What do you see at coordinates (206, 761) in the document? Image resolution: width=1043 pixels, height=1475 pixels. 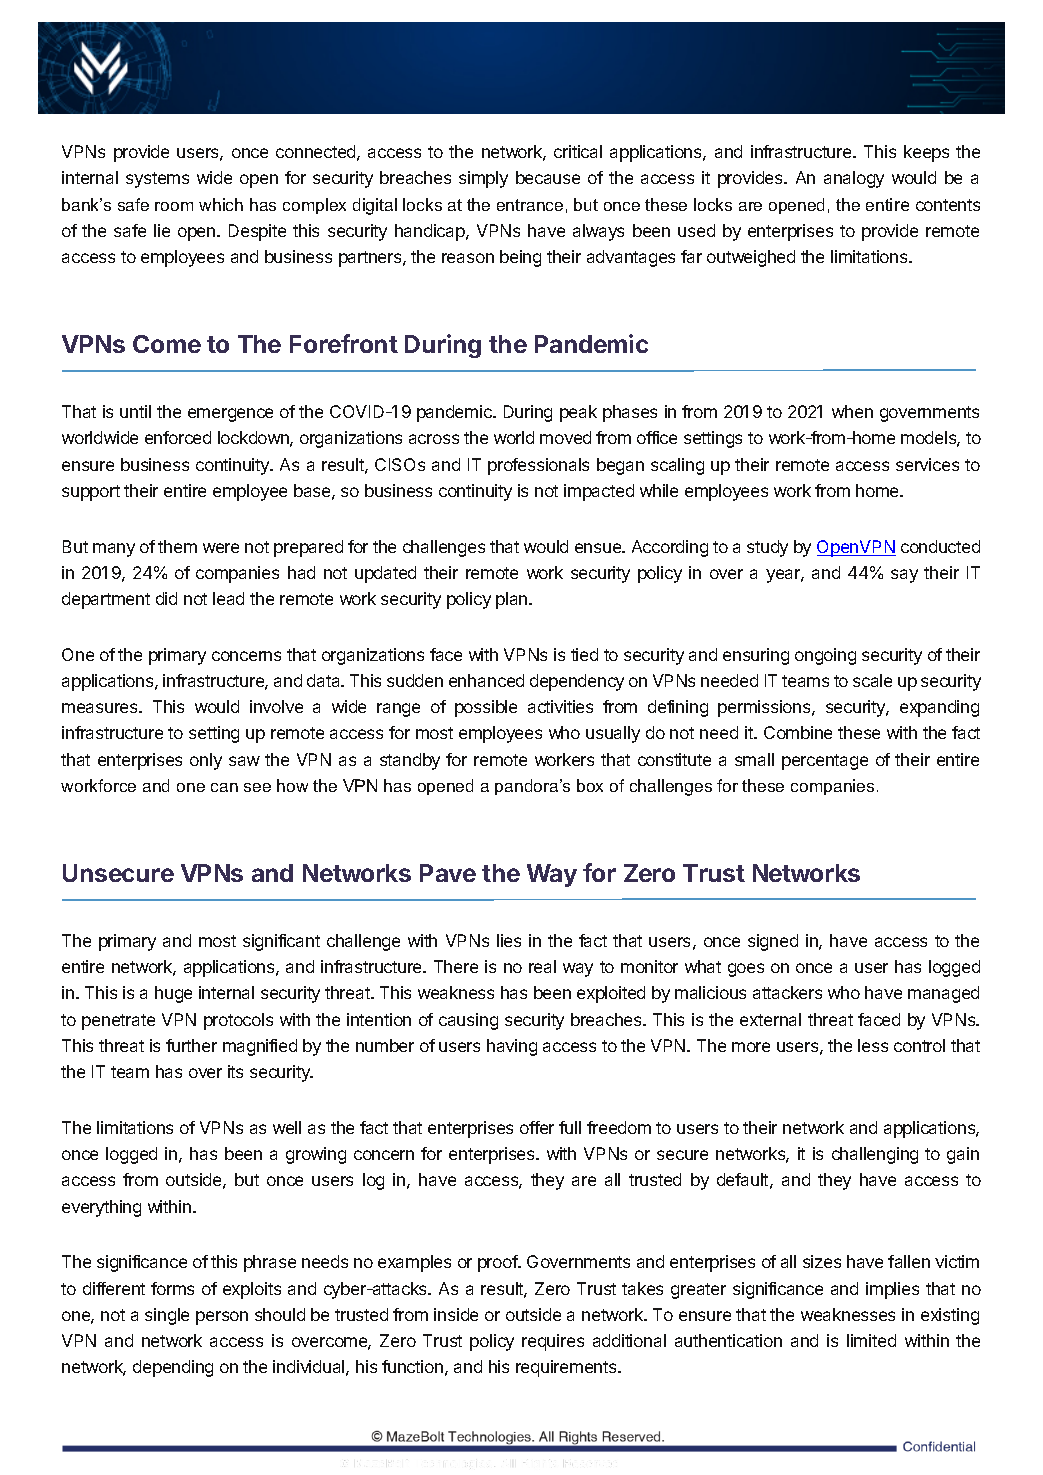 I see `only` at bounding box center [206, 761].
